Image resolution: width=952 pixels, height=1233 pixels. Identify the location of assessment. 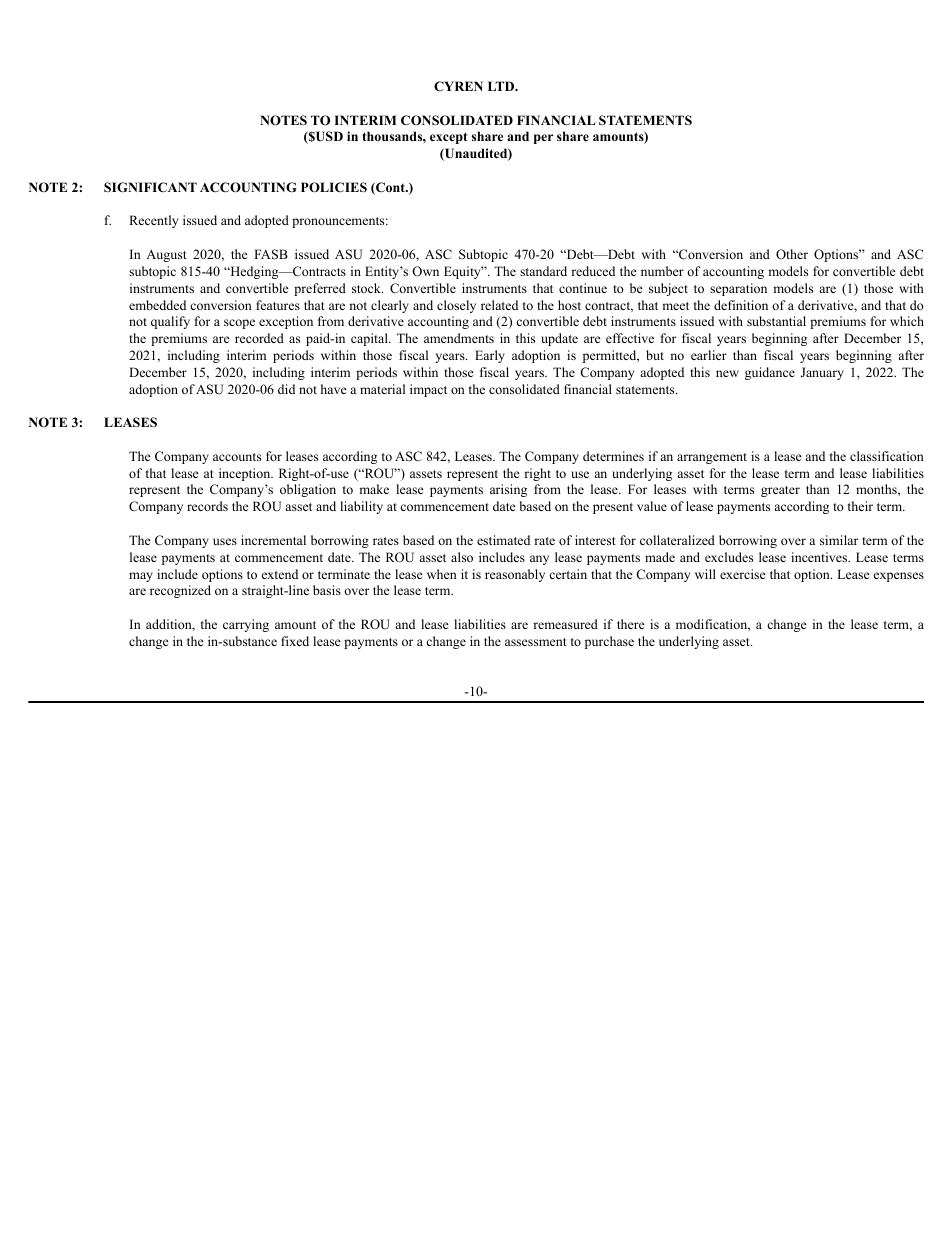
(536, 642).
